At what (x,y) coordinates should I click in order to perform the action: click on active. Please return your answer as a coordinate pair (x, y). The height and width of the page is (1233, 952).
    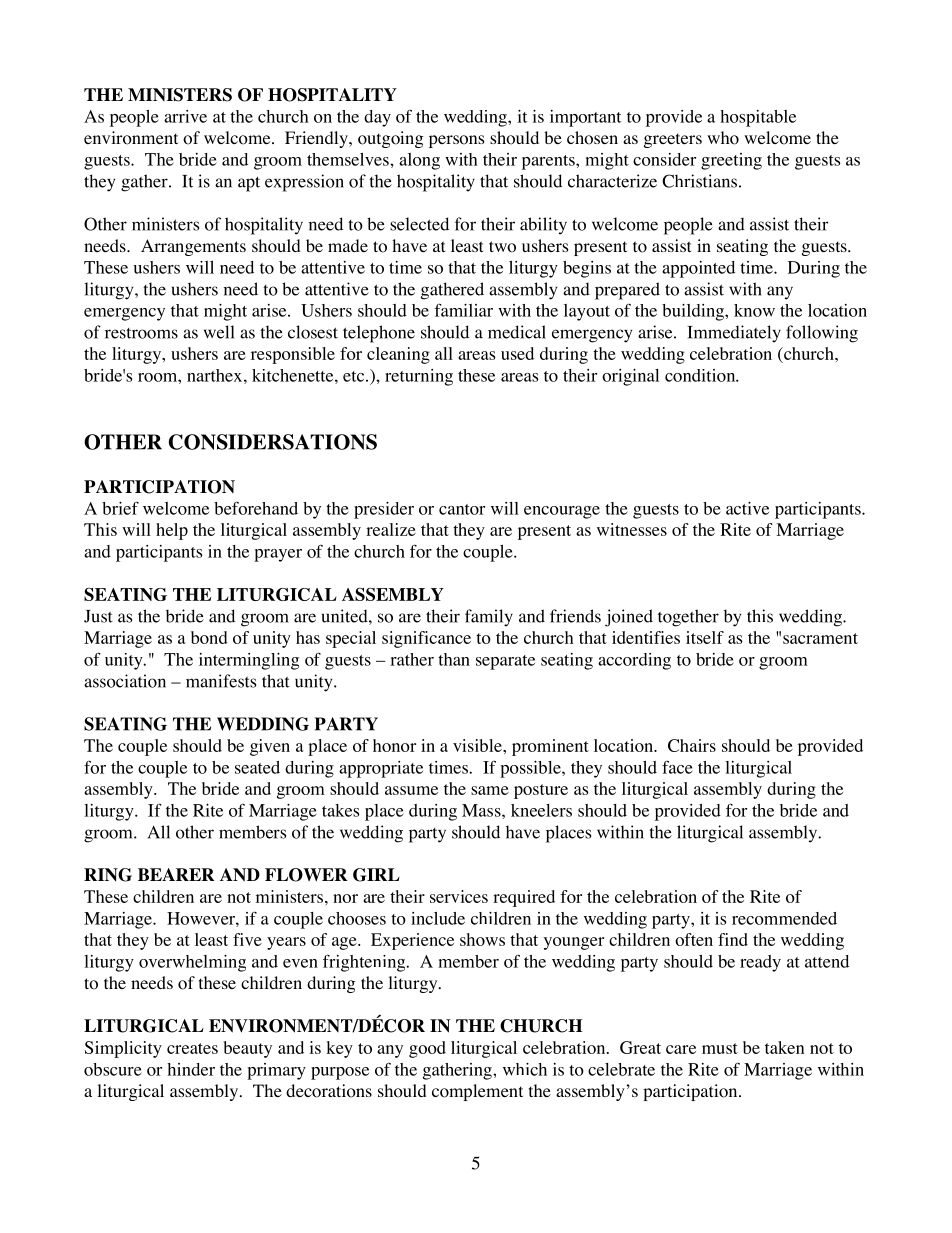
    Looking at the image, I should click on (747, 508).
